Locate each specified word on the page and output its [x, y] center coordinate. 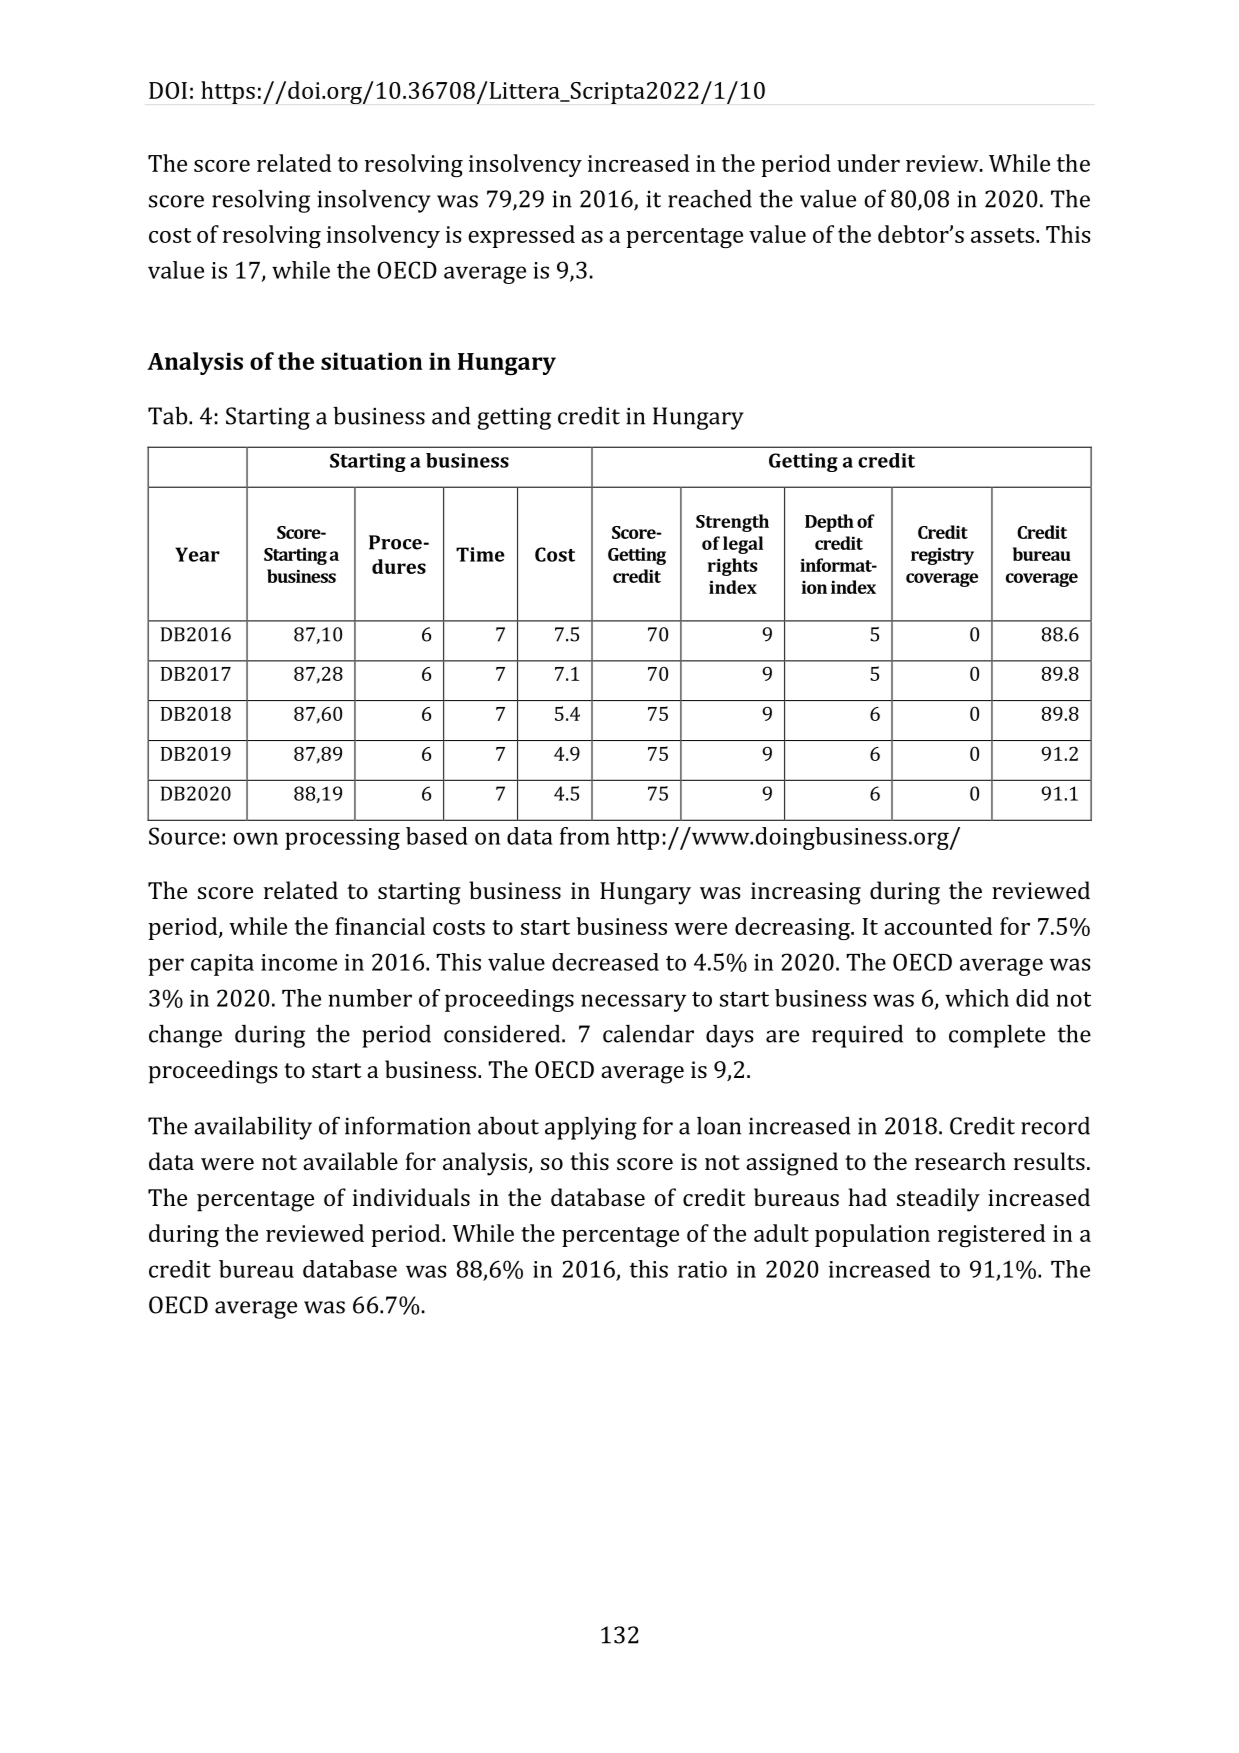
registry [942, 556]
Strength [732, 523]
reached [710, 198]
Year [197, 554]
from [585, 836]
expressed [521, 236]
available [350, 1161]
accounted [938, 926]
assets [1002, 235]
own [256, 838]
